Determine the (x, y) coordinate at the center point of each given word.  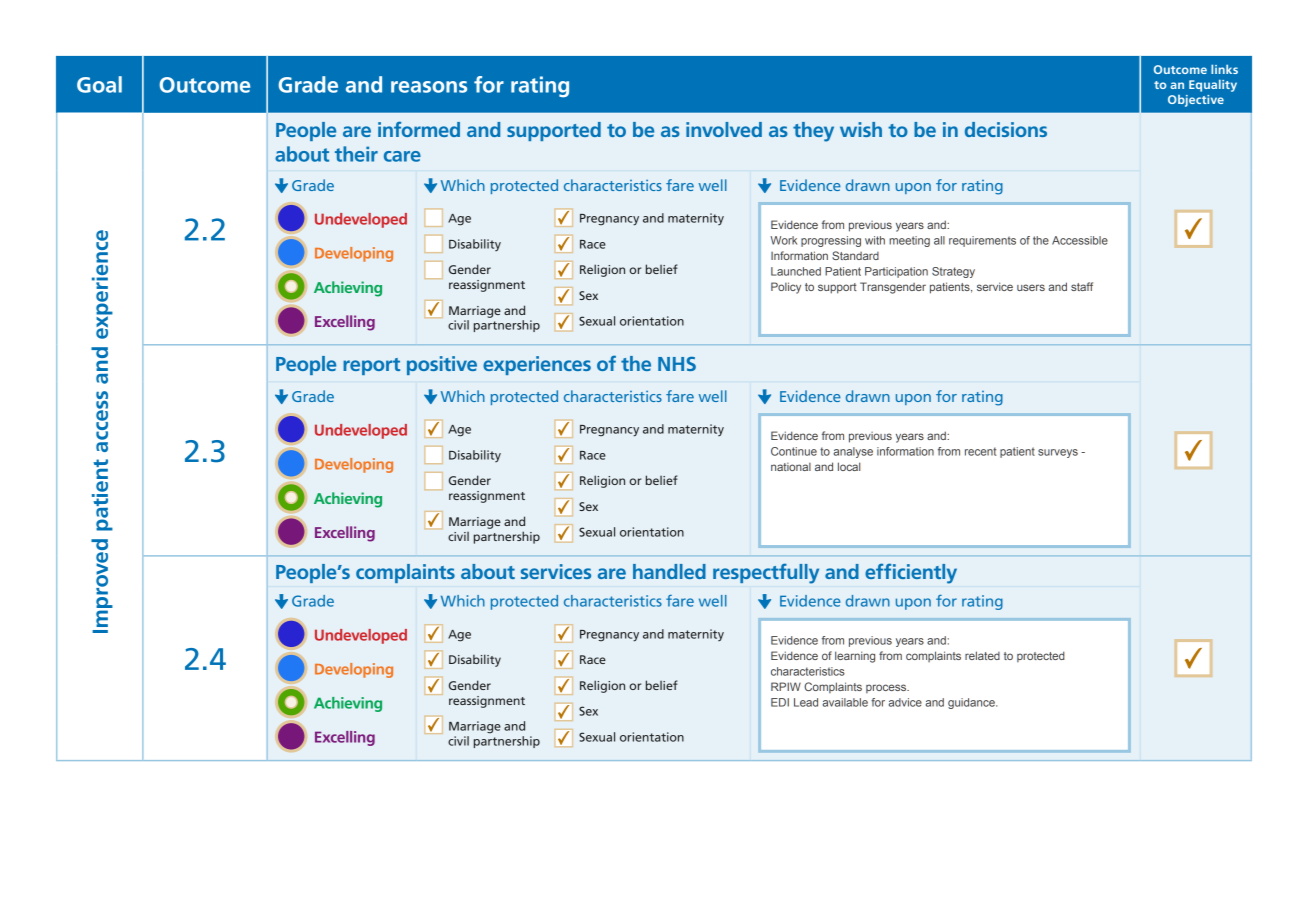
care (402, 156)
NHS (677, 364)
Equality (1213, 85)
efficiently (911, 574)
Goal (99, 84)
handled (669, 571)
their (356, 154)
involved (724, 129)
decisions (1006, 129)
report (371, 366)
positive (442, 365)
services (556, 571)
